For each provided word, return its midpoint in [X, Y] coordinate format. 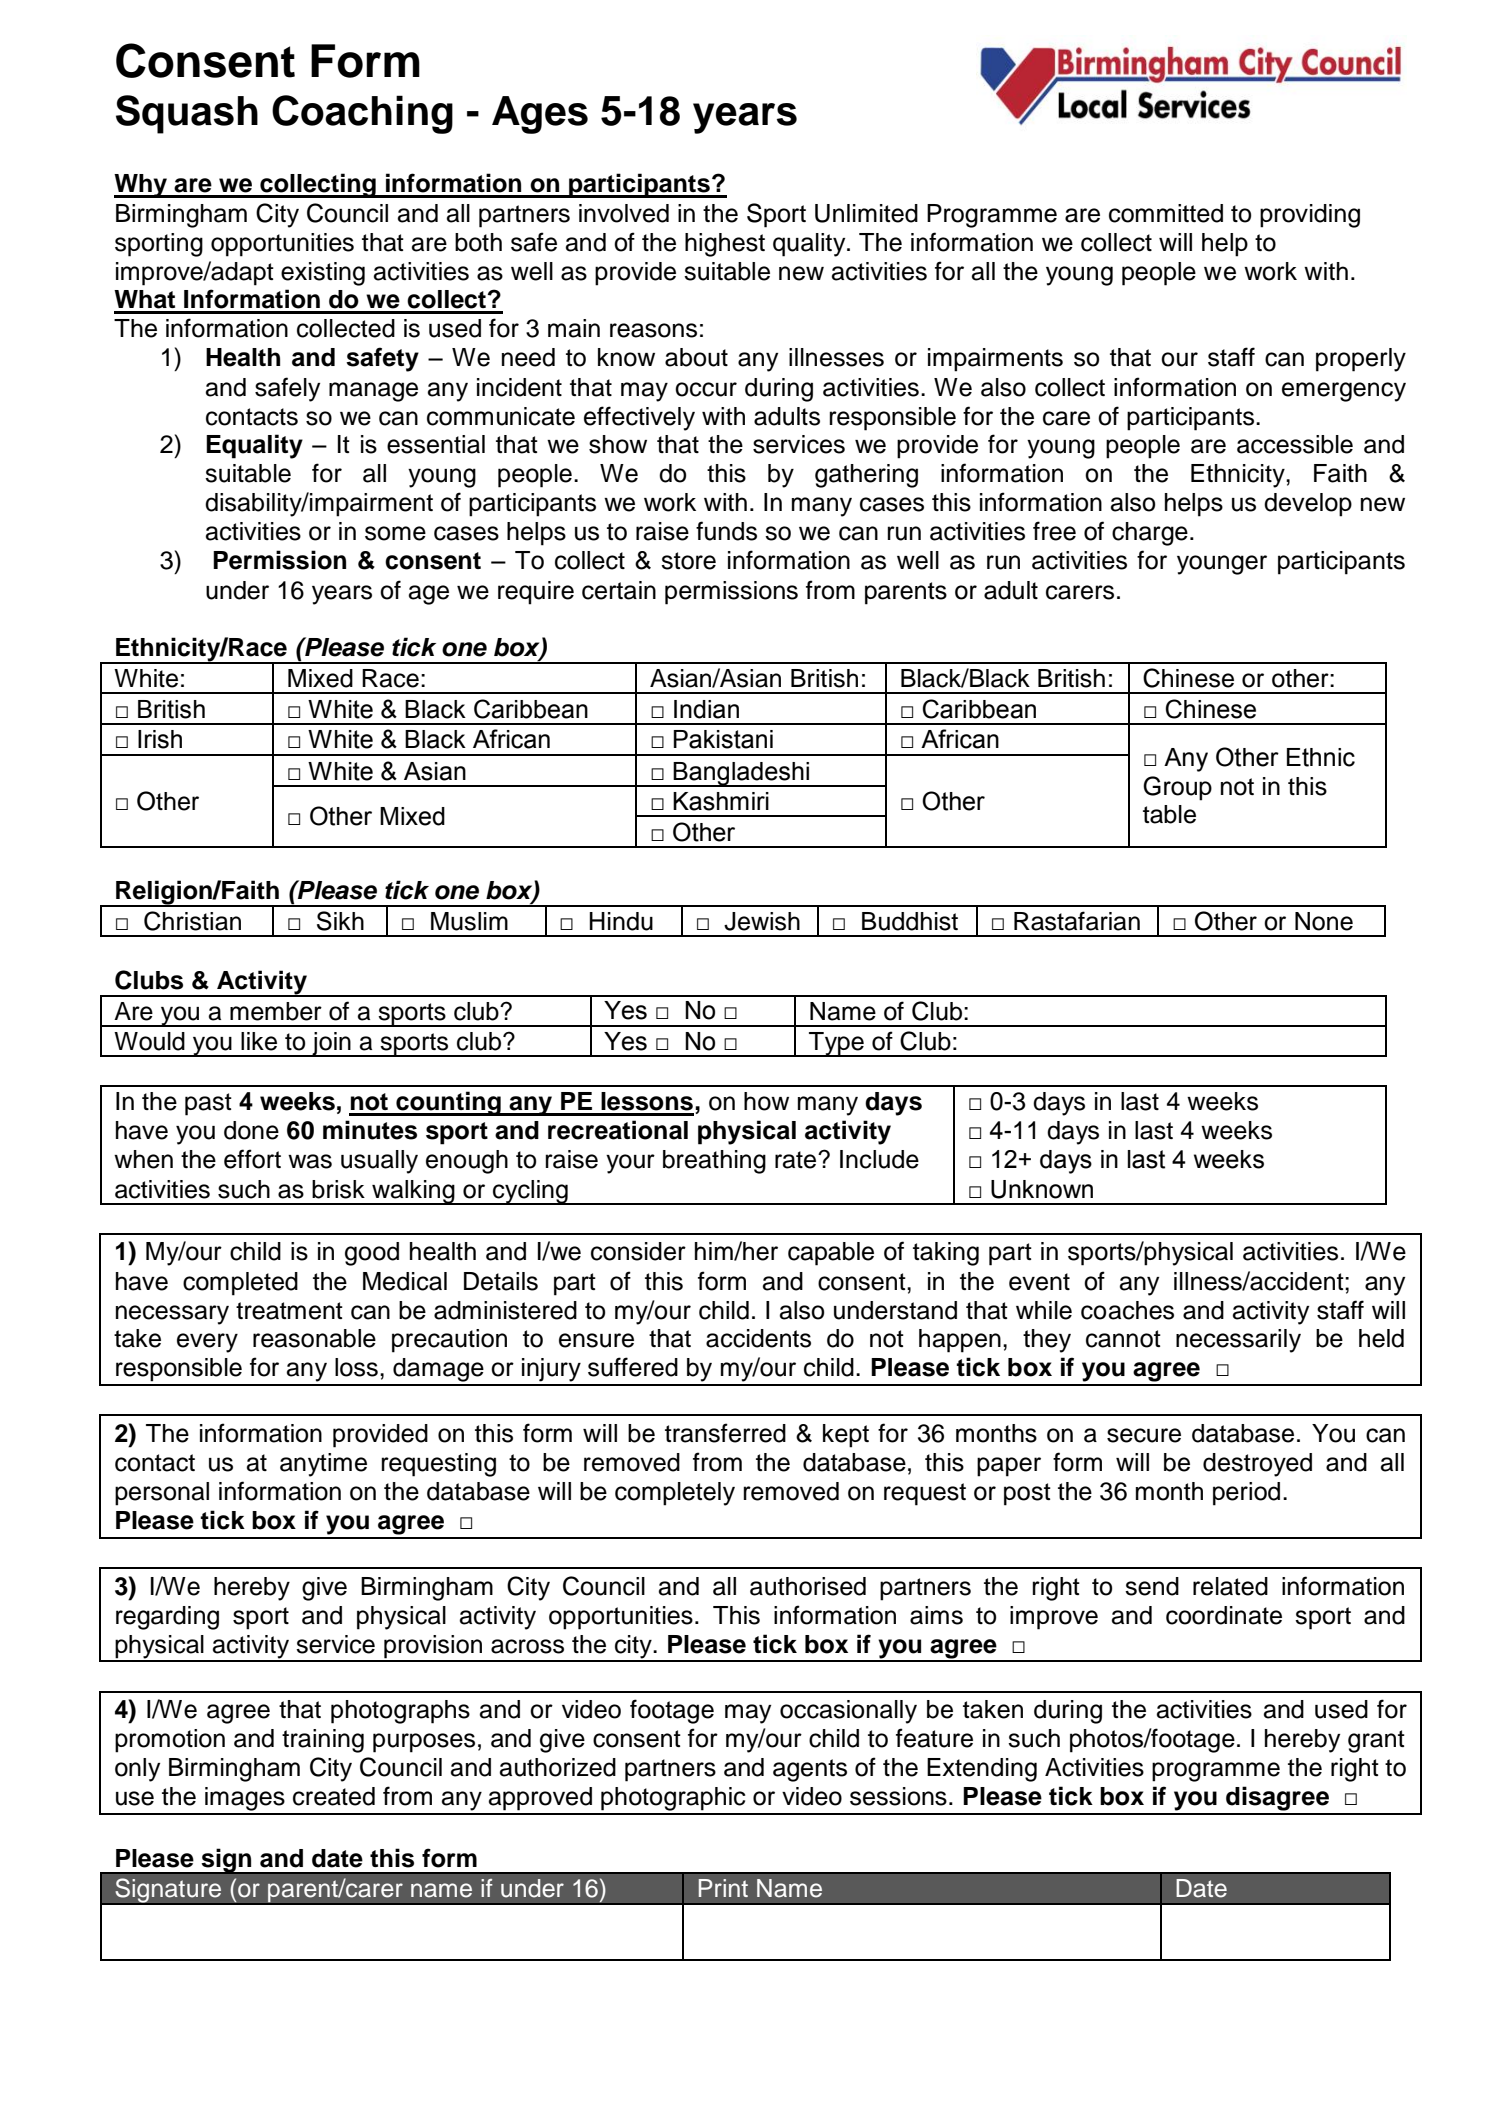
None [1324, 921]
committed [1166, 213]
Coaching [362, 114]
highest [725, 245]
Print [723, 1888]
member [276, 1011]
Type [836, 1044]
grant [1376, 1741]
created [334, 1796]
